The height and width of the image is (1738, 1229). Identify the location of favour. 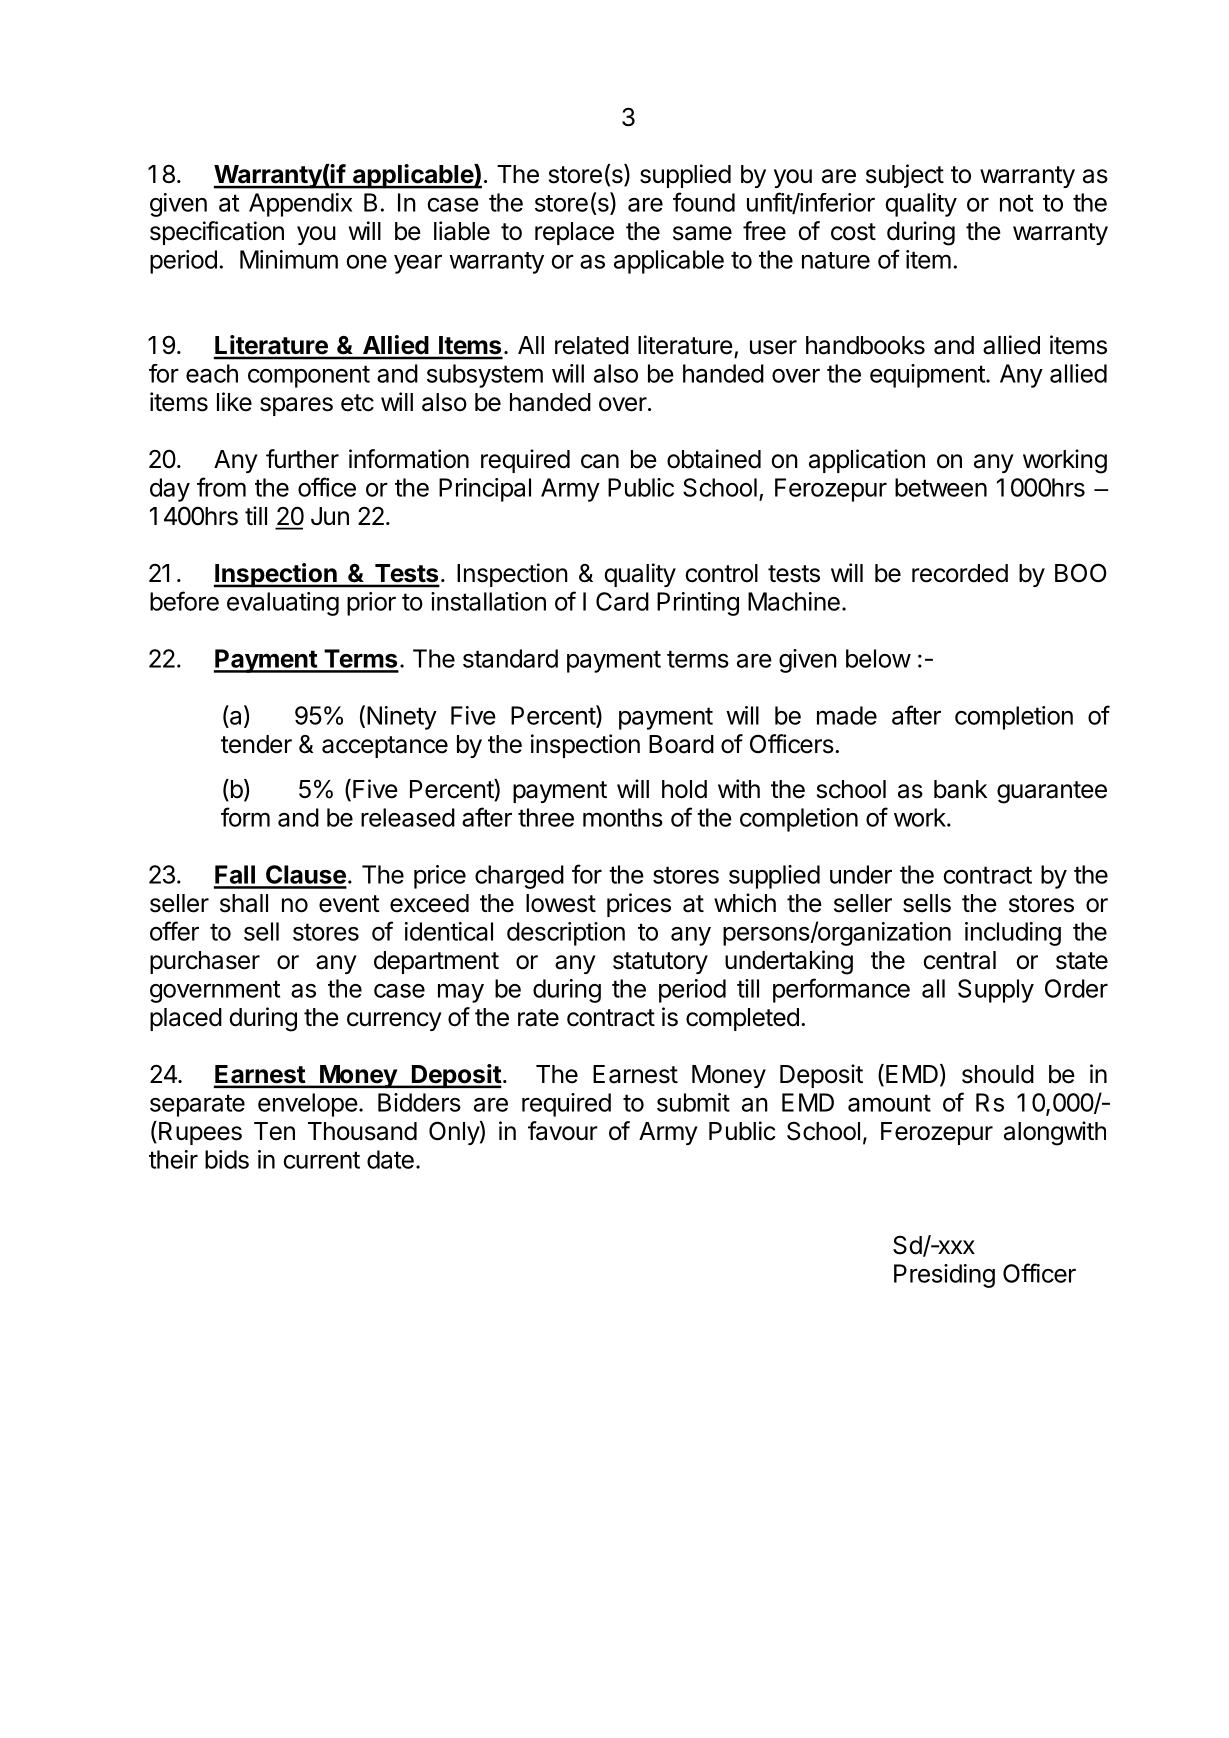
(563, 1131).
